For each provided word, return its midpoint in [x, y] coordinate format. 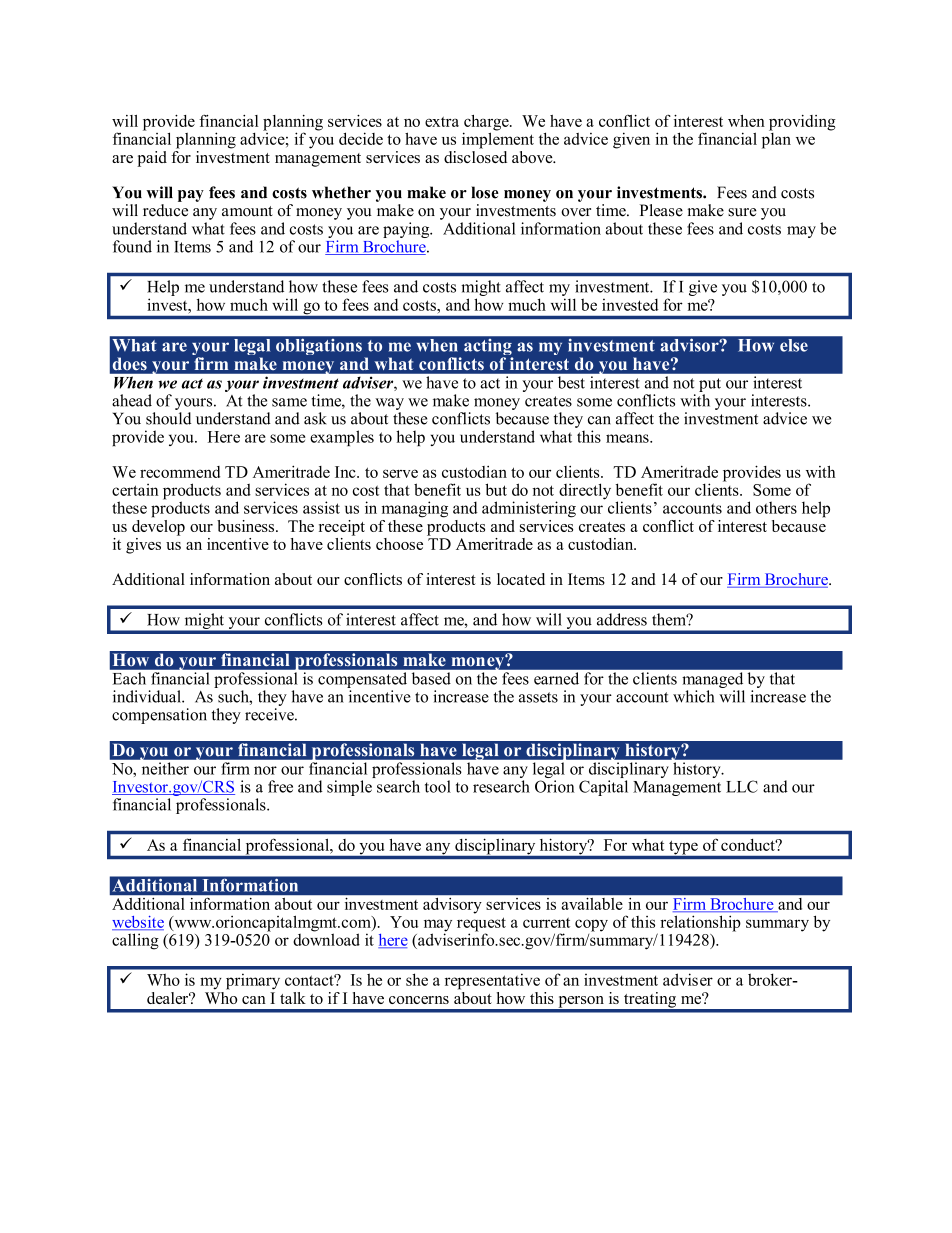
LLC [742, 786]
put [710, 385]
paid [152, 159]
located [521, 579]
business [247, 526]
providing [802, 123]
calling [135, 941]
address [622, 619]
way [389, 404]
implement [498, 139]
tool [438, 786]
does [130, 364]
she [417, 979]
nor [265, 770]
